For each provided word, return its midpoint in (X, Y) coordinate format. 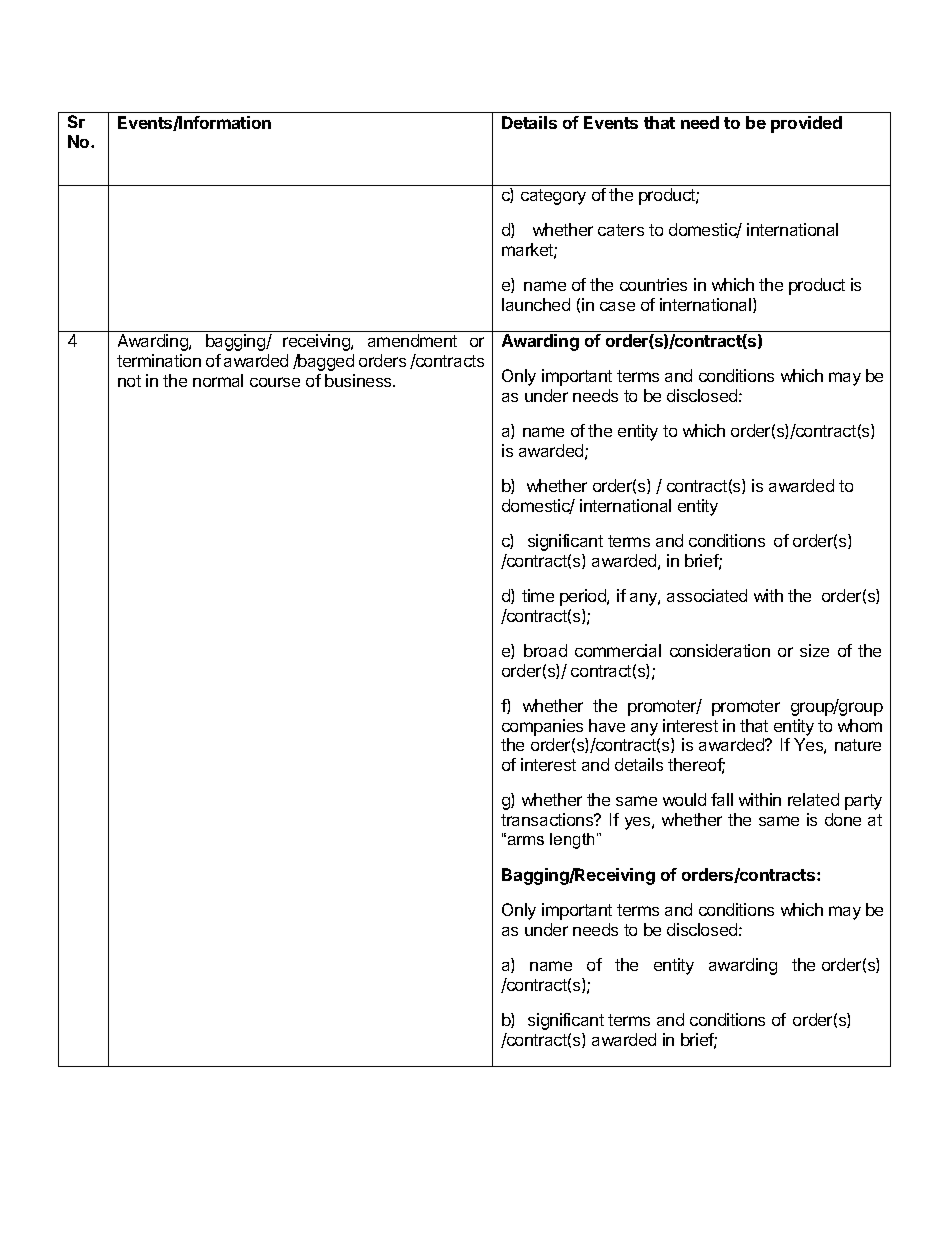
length (574, 841)
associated (707, 595)
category (553, 197)
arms (524, 840)
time (538, 595)
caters (621, 230)
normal (218, 380)
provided (806, 124)
